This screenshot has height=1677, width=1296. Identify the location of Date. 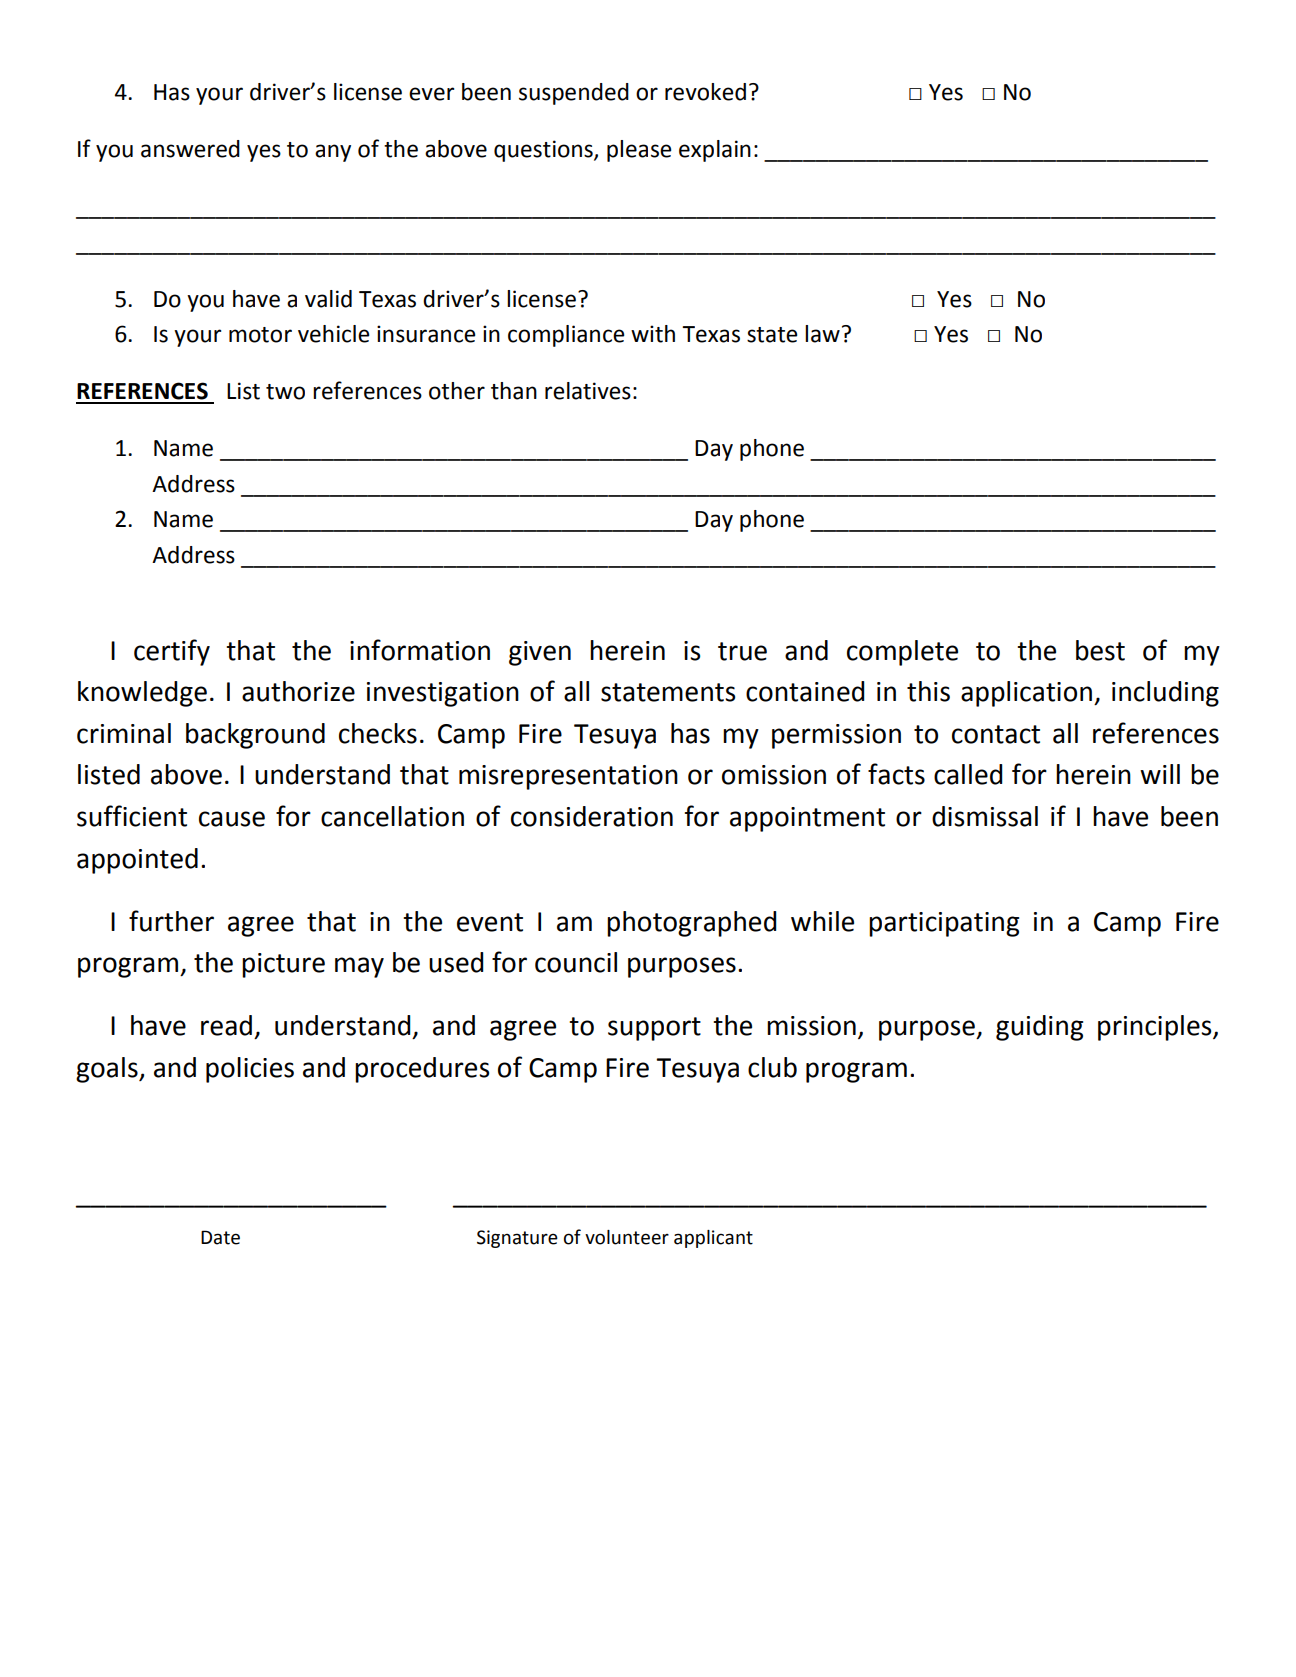
(220, 1237).
